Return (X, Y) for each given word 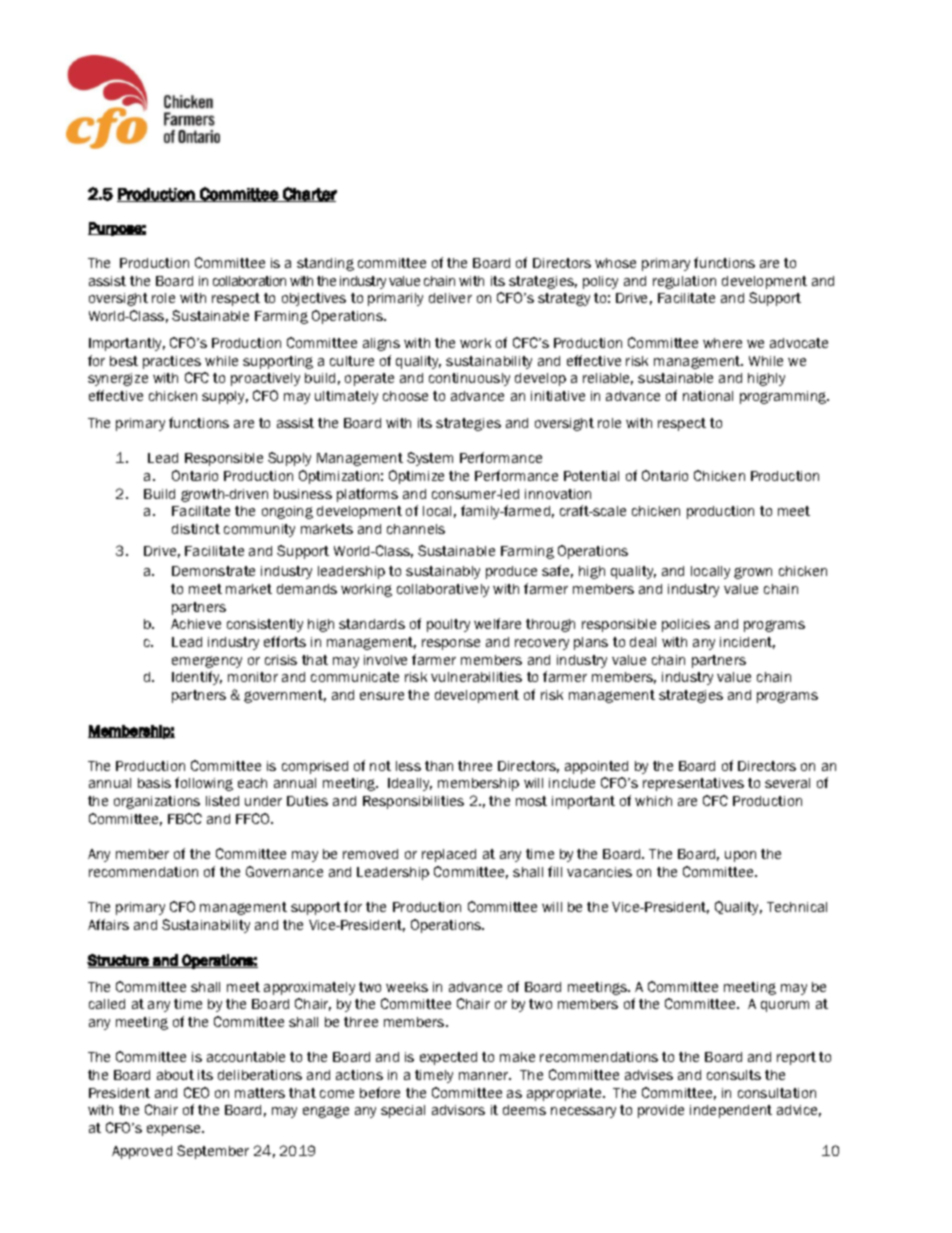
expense (175, 1130)
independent (731, 1111)
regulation (684, 282)
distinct (196, 529)
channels (416, 529)
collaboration (249, 281)
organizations (157, 802)
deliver (450, 298)
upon (740, 856)
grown (753, 573)
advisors (458, 1110)
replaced (449, 855)
